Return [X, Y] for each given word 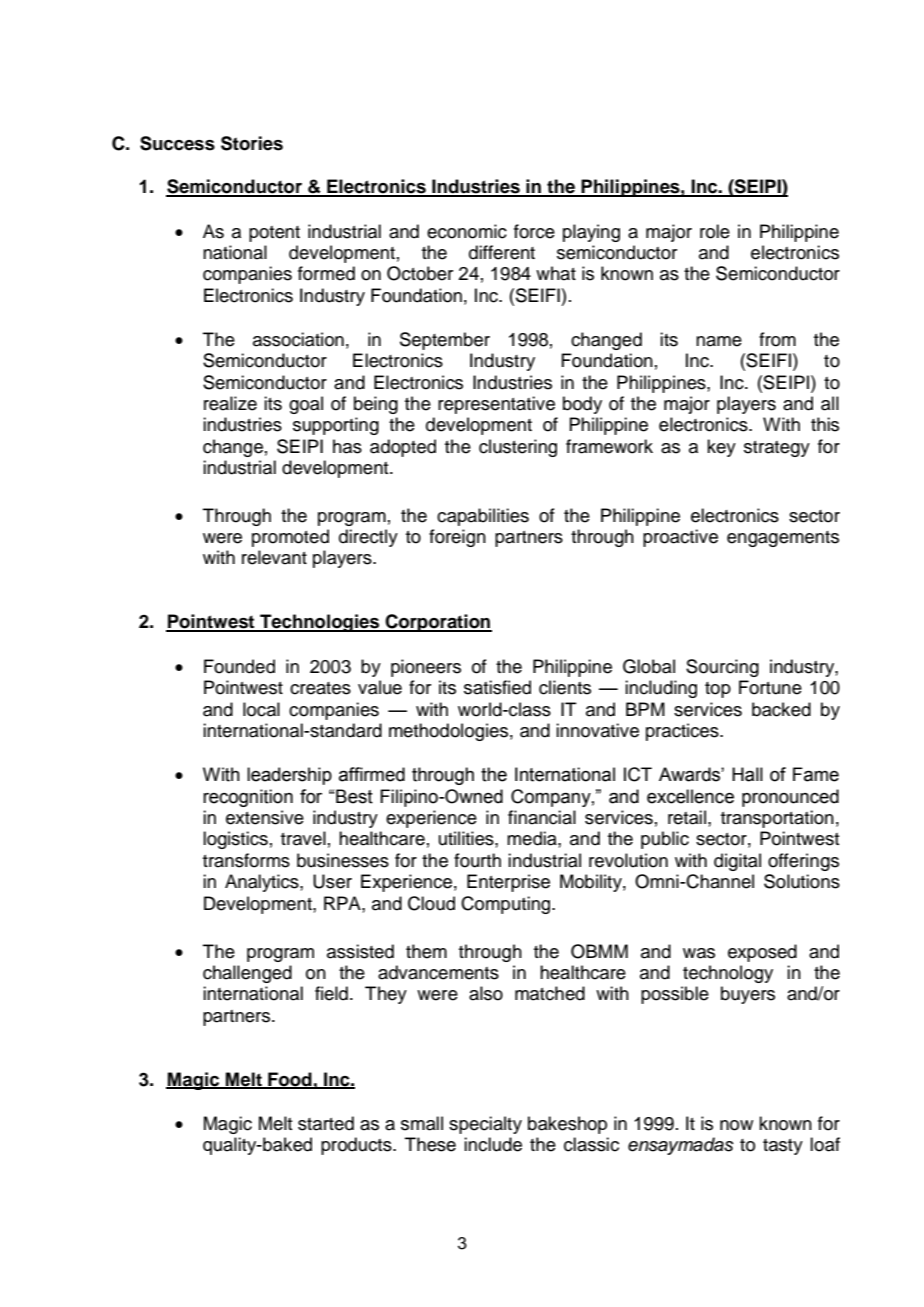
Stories [252, 143]
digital [737, 862]
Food [290, 1080]
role [715, 231]
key [721, 448]
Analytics [263, 883]
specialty [485, 1125]
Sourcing [722, 668]
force [534, 231]
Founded [239, 666]
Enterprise [508, 883]
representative [496, 405]
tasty [783, 1147]
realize [230, 403]
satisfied [497, 687]
